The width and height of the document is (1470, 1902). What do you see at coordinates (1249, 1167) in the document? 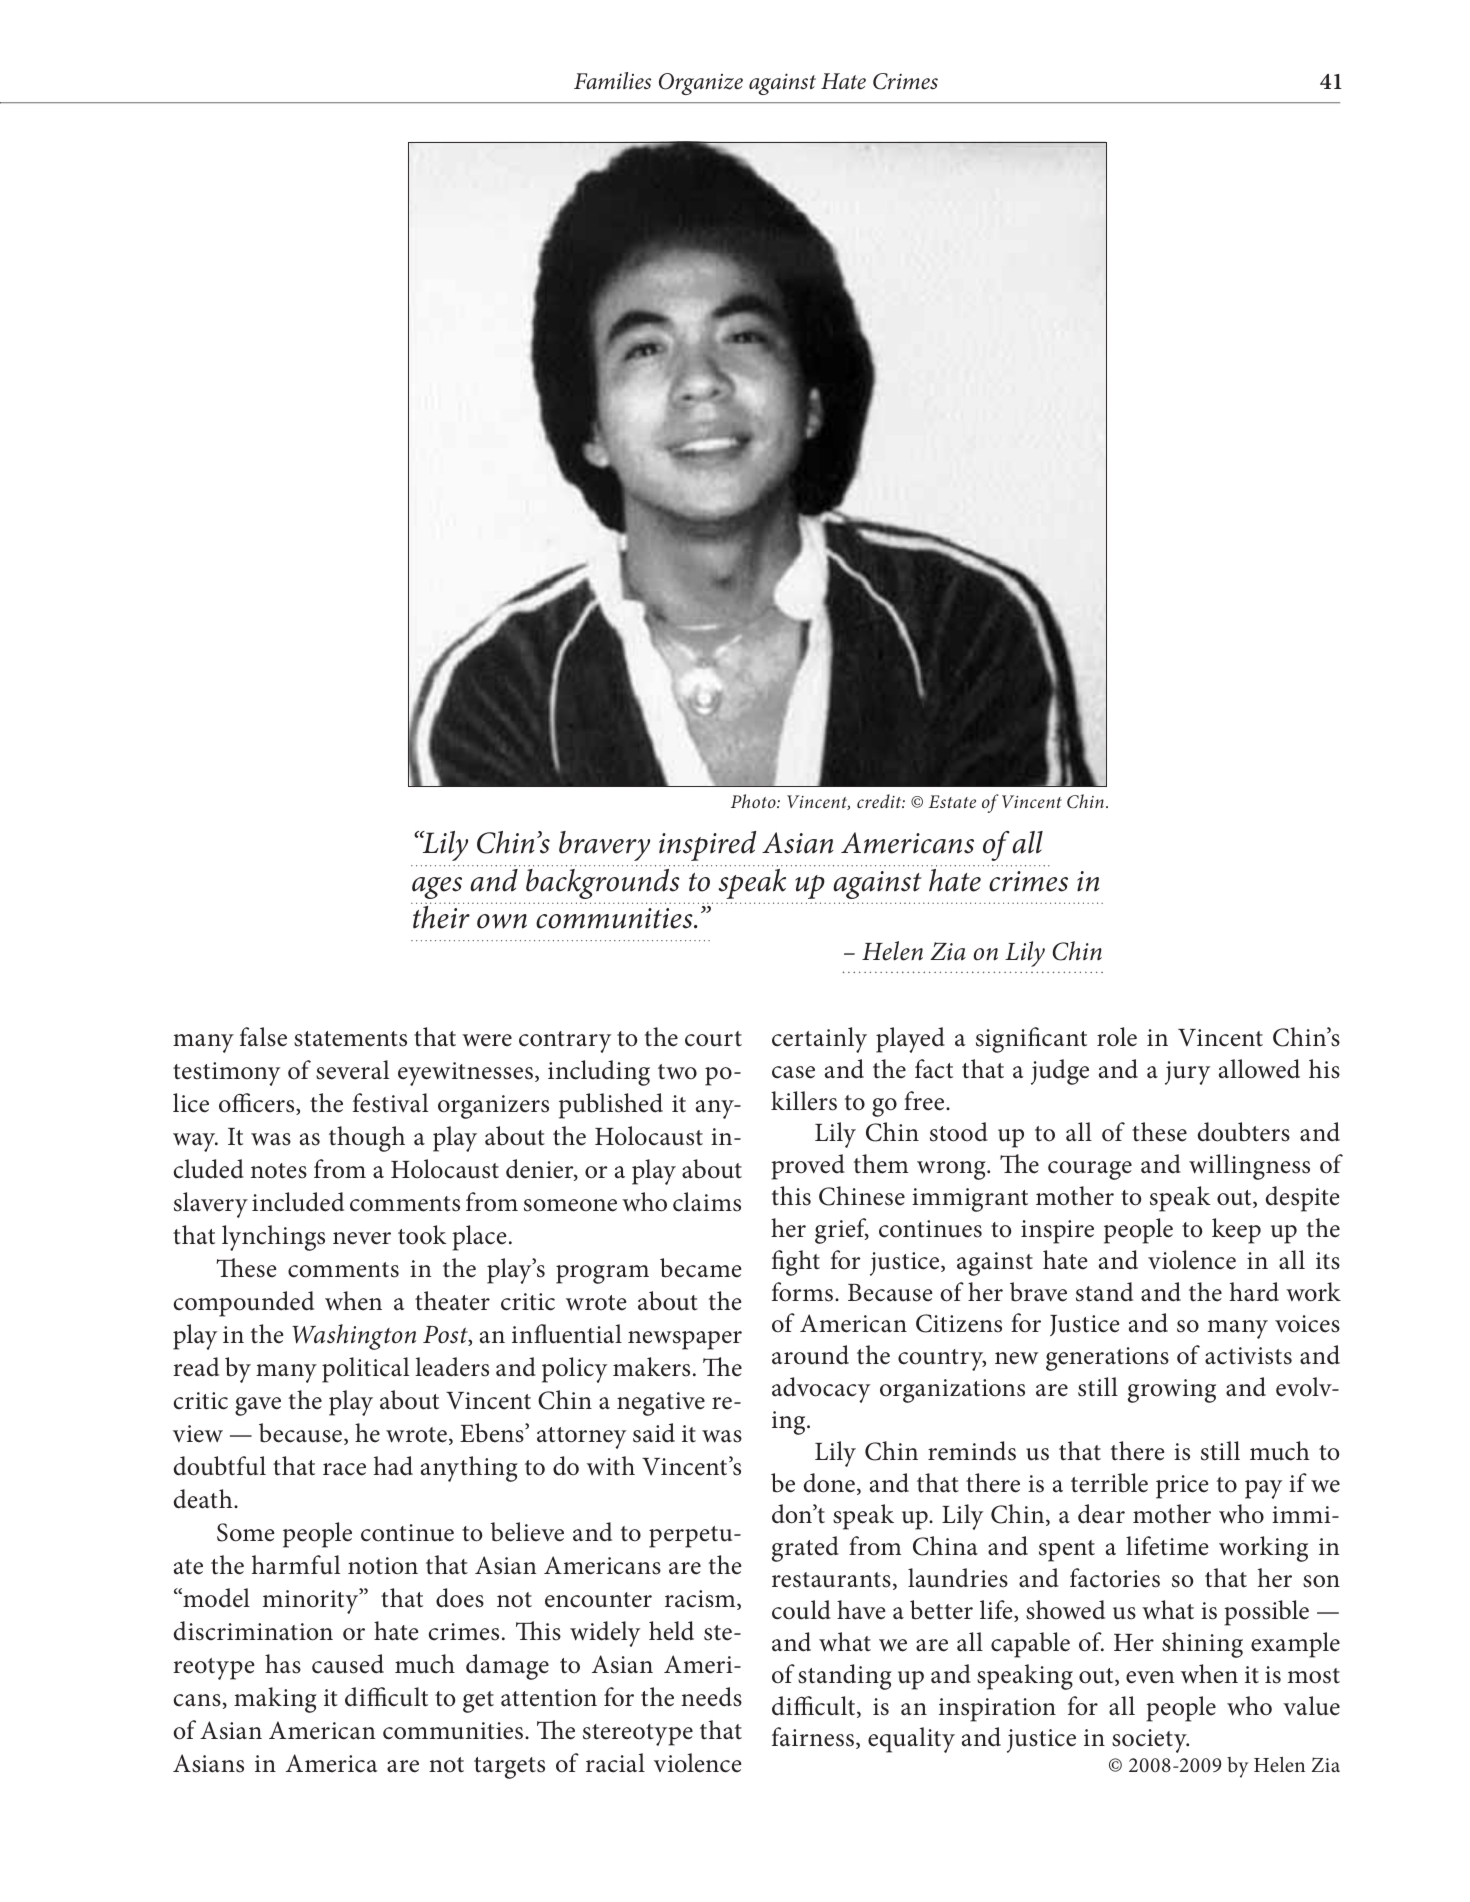
I see `willingness` at bounding box center [1249, 1167].
